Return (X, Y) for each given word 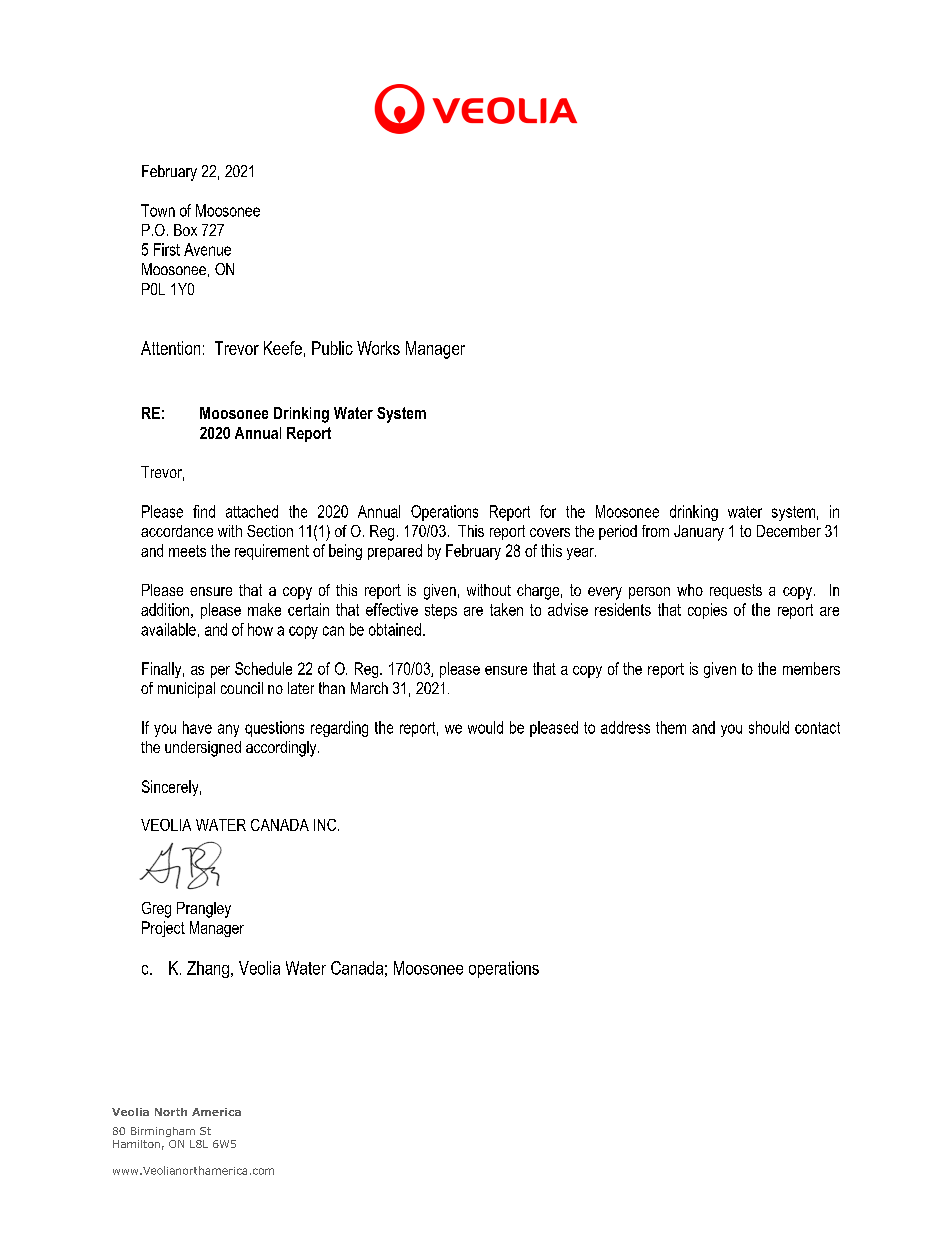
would (485, 727)
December (789, 531)
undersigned (203, 749)
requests (736, 591)
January (699, 533)
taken (506, 609)
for (548, 511)
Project (163, 929)
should (769, 727)
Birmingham (163, 1132)
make (264, 609)
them (671, 727)
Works (378, 348)
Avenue (207, 249)
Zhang (208, 969)
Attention (170, 348)
